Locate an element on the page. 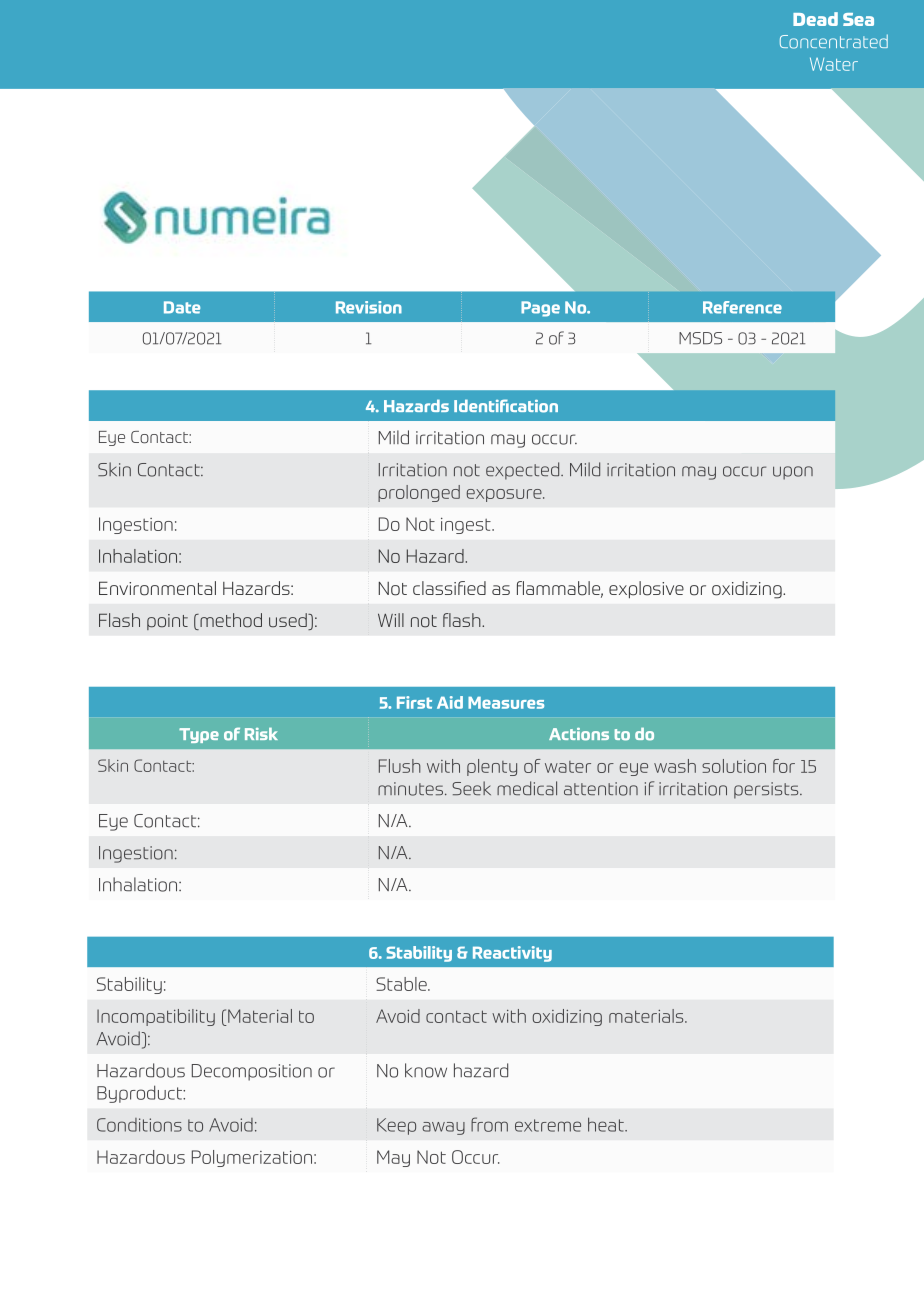 Image resolution: width=924 pixels, height=1308 pixels. Concentrated is located at coordinates (834, 41).
